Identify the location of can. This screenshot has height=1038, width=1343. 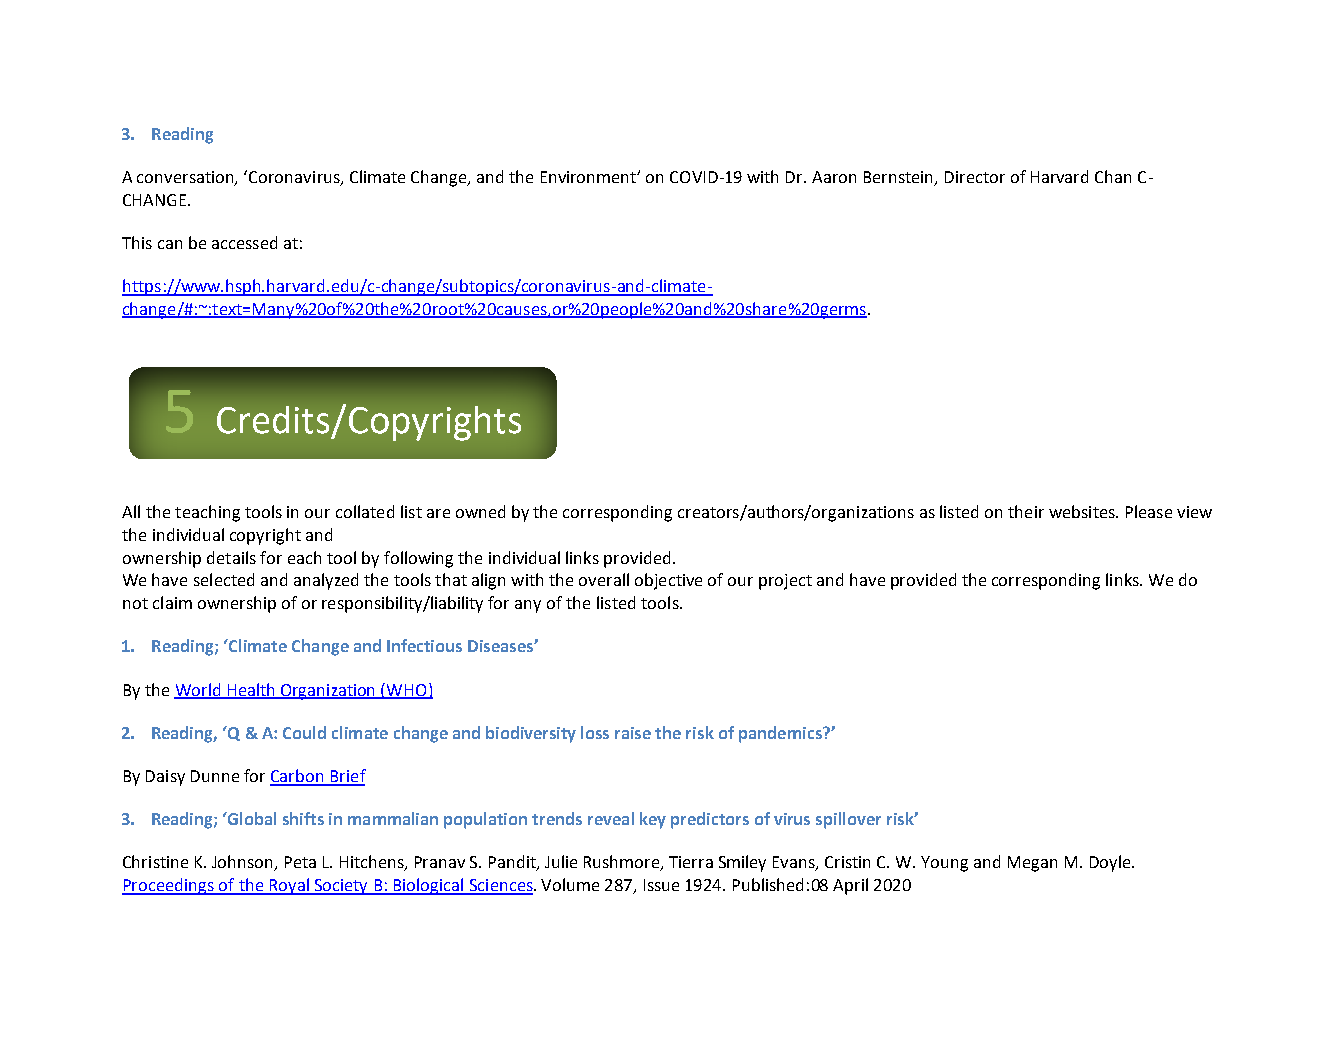
(170, 244).
